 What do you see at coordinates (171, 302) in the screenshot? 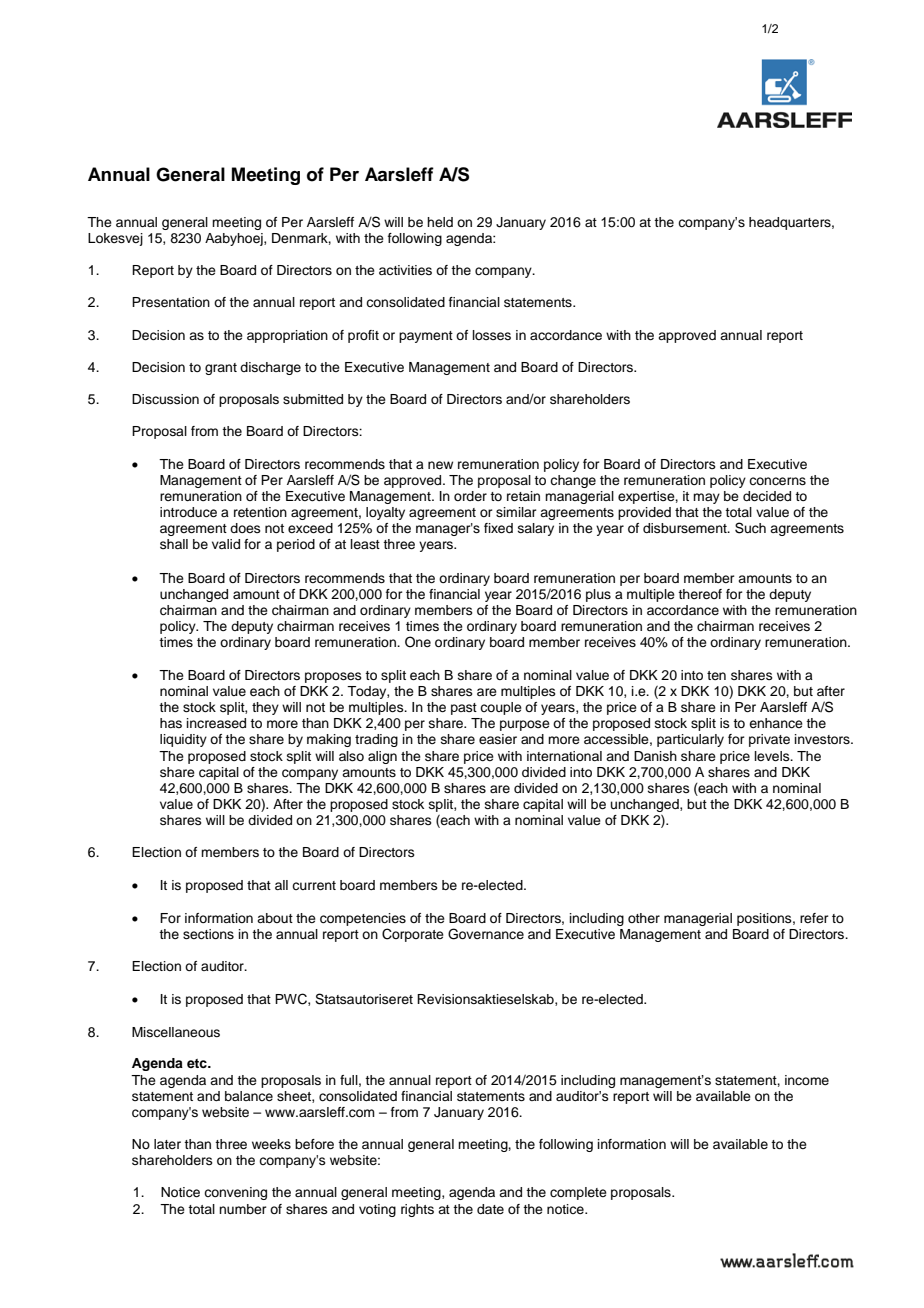
I see `Presentation` at bounding box center [171, 302].
